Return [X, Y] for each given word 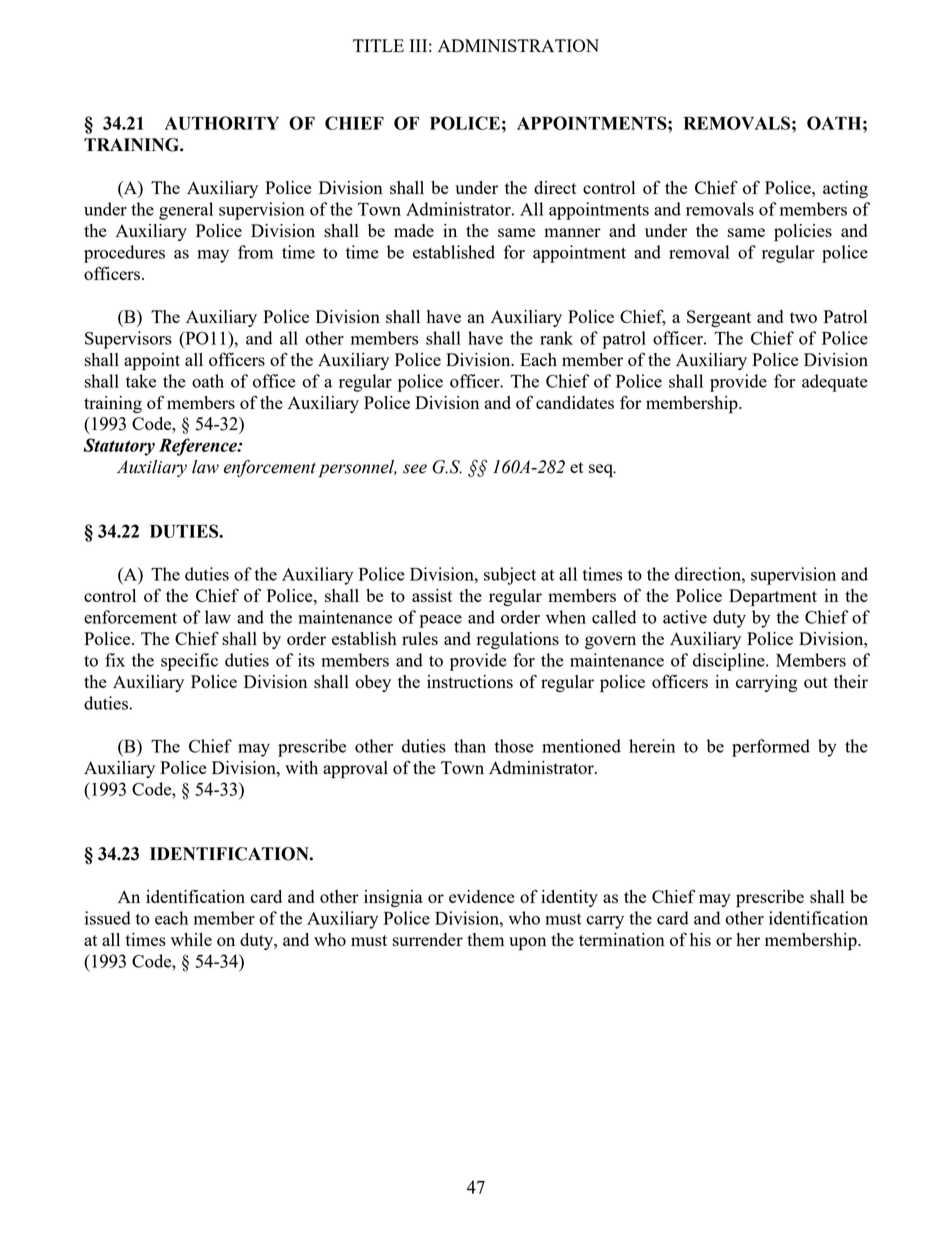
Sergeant [719, 318]
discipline [730, 662]
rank [556, 338]
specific [189, 662]
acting [845, 189]
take [141, 381]
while [191, 939]
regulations [518, 640]
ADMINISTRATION [518, 45]
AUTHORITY [222, 123]
